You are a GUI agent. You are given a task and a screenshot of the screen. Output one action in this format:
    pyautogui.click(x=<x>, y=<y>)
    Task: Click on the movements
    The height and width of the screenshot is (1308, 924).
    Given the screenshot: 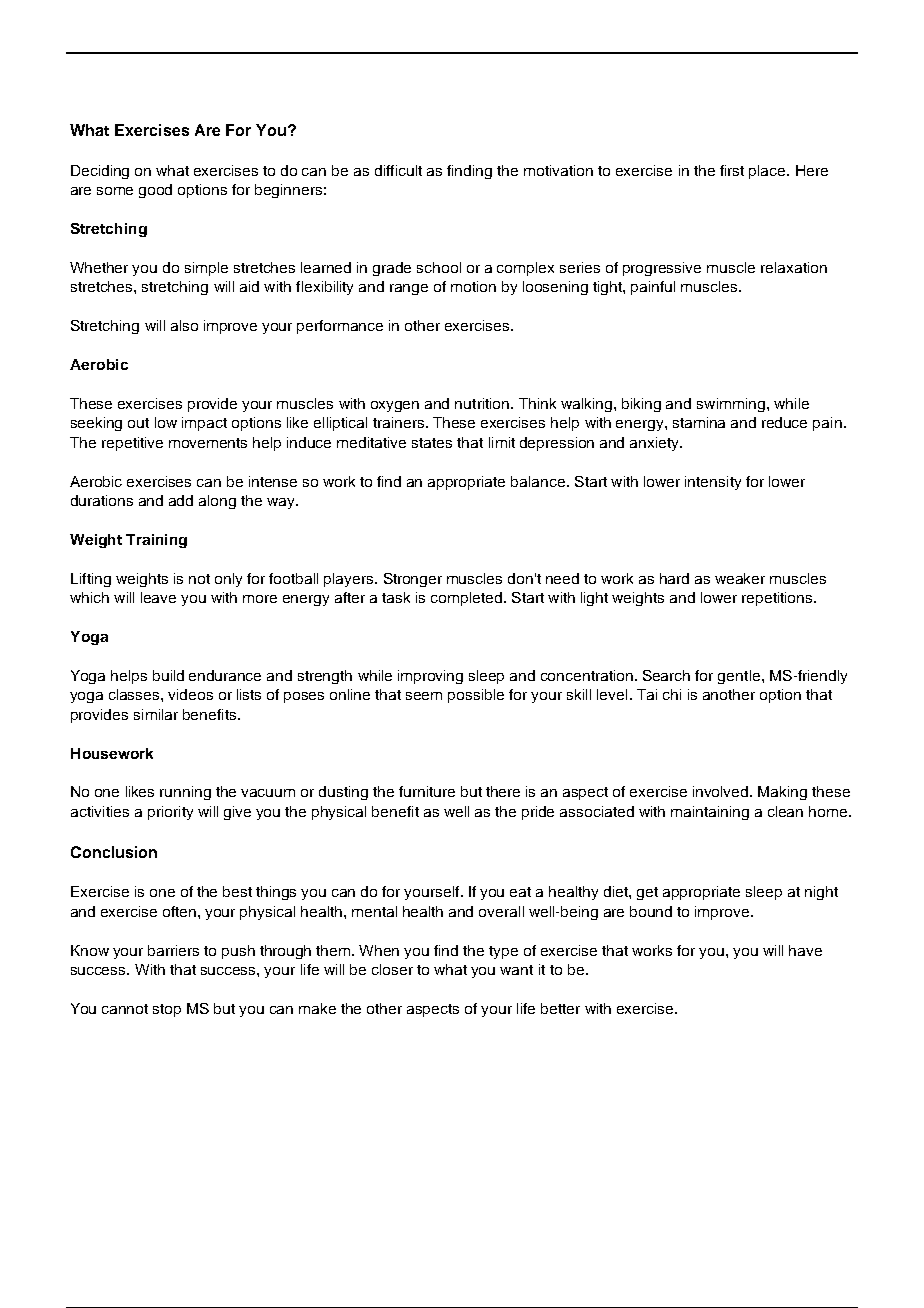 What is the action you would take?
    pyautogui.click(x=208, y=443)
